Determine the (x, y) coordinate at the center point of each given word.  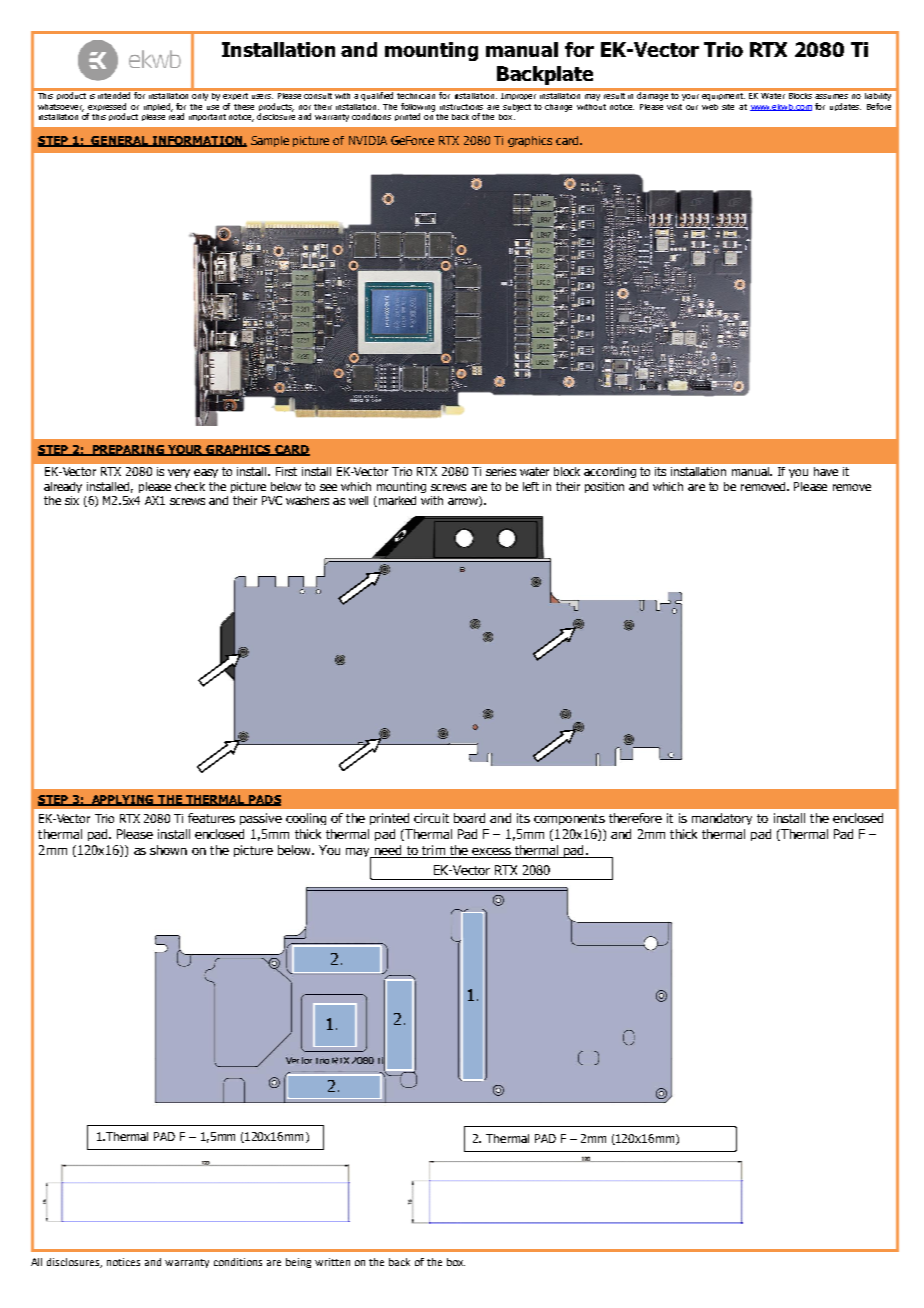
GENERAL (120, 141)
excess (491, 851)
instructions (461, 107)
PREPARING (128, 450)
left (531, 486)
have (826, 471)
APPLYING (123, 800)
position (604, 487)
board (469, 818)
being (298, 1263)
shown (168, 850)
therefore (635, 818)
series (501, 471)
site (728, 107)
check (190, 486)
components (569, 819)
